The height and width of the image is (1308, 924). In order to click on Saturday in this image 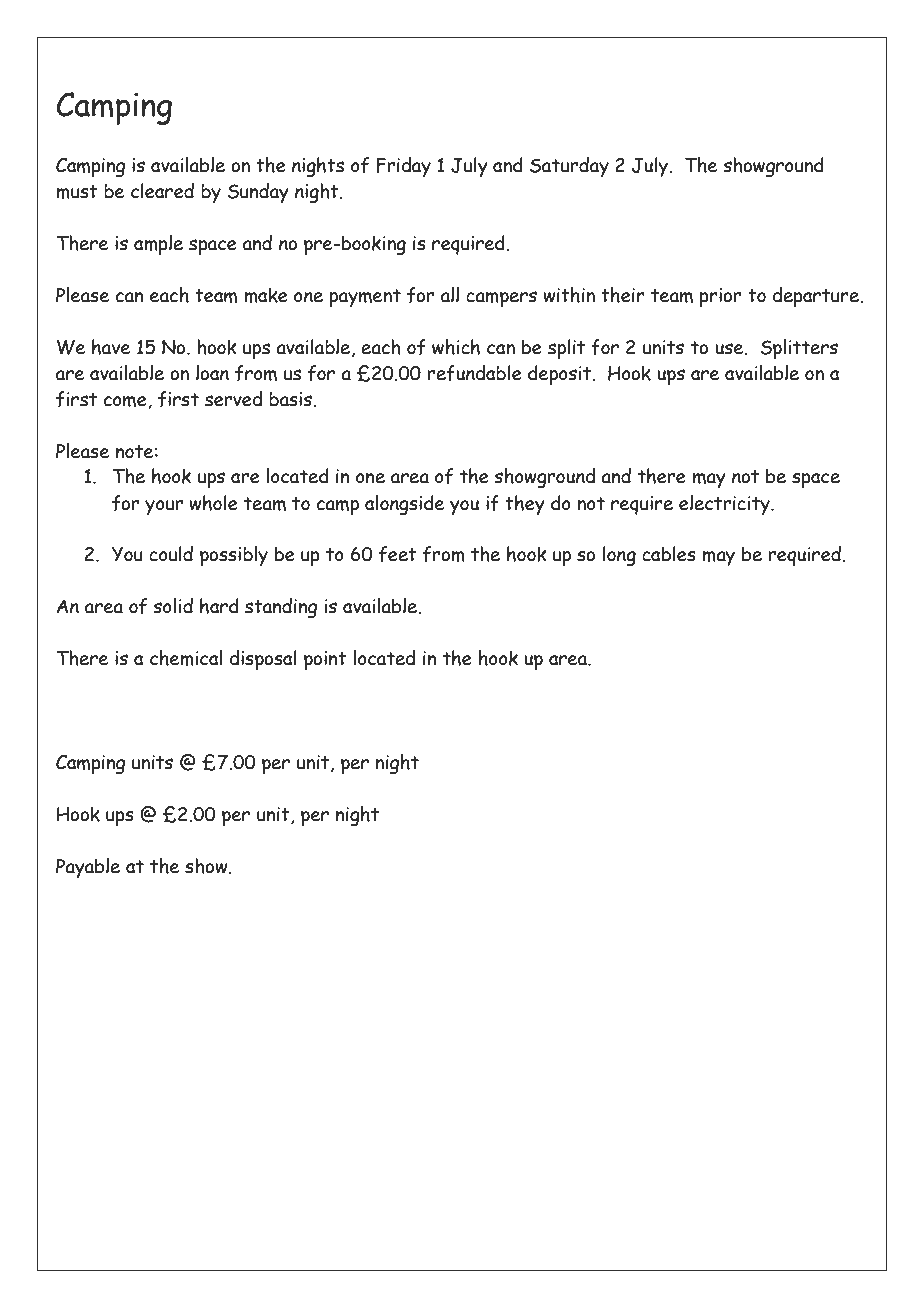, I will do `click(569, 167)`.
